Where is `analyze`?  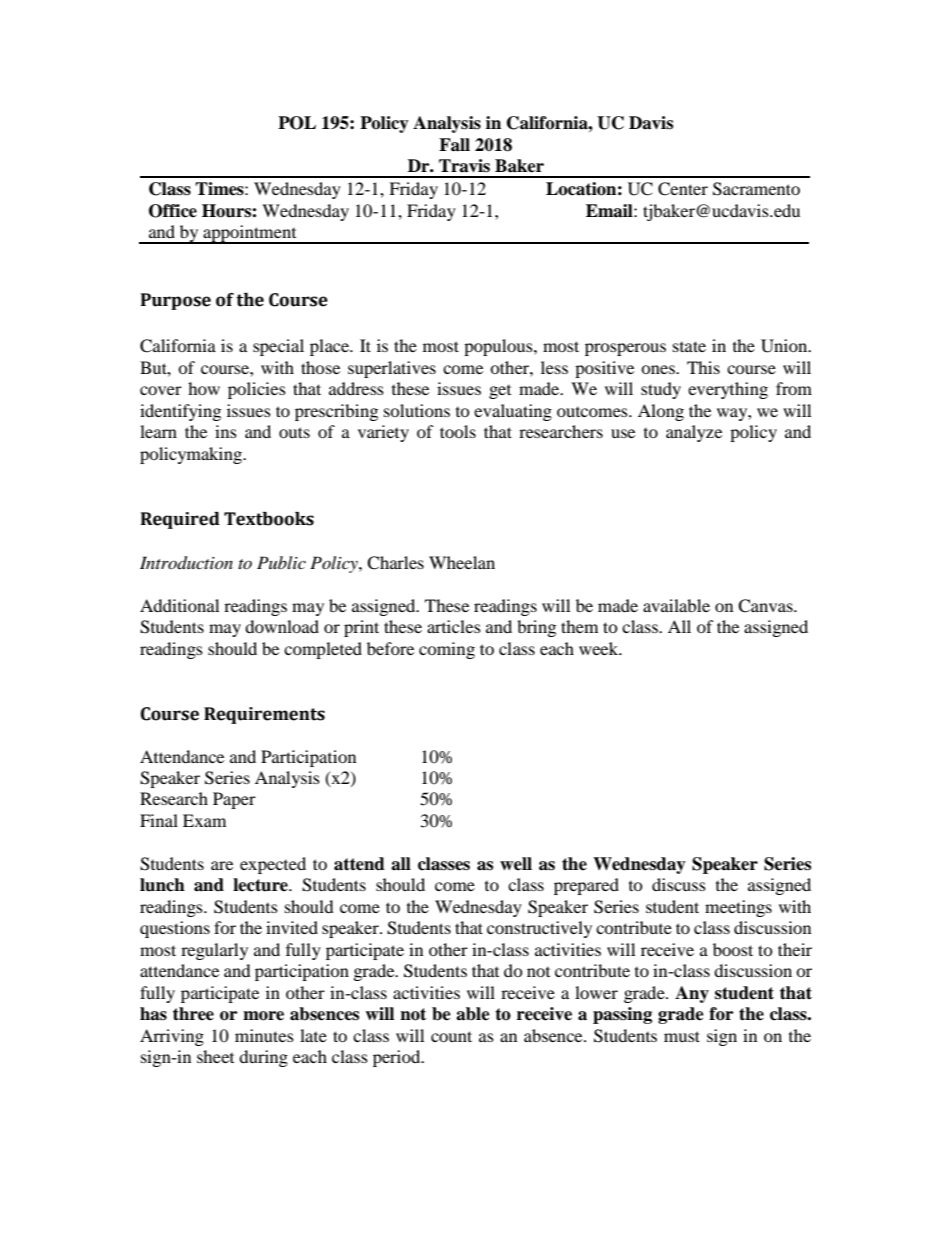
analyze is located at coordinates (694, 433).
